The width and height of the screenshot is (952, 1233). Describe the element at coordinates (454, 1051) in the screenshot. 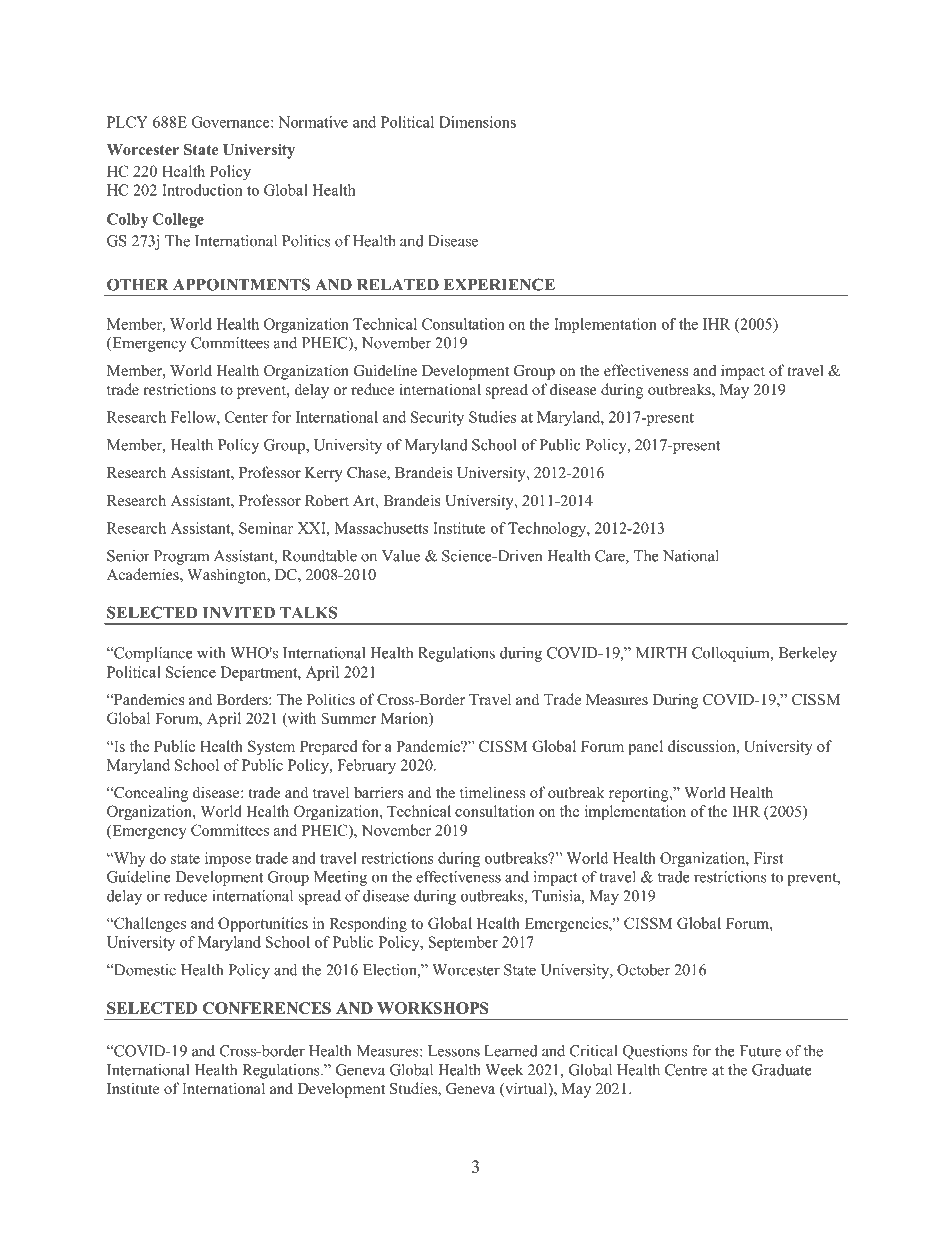

I see `Lessons` at that location.
